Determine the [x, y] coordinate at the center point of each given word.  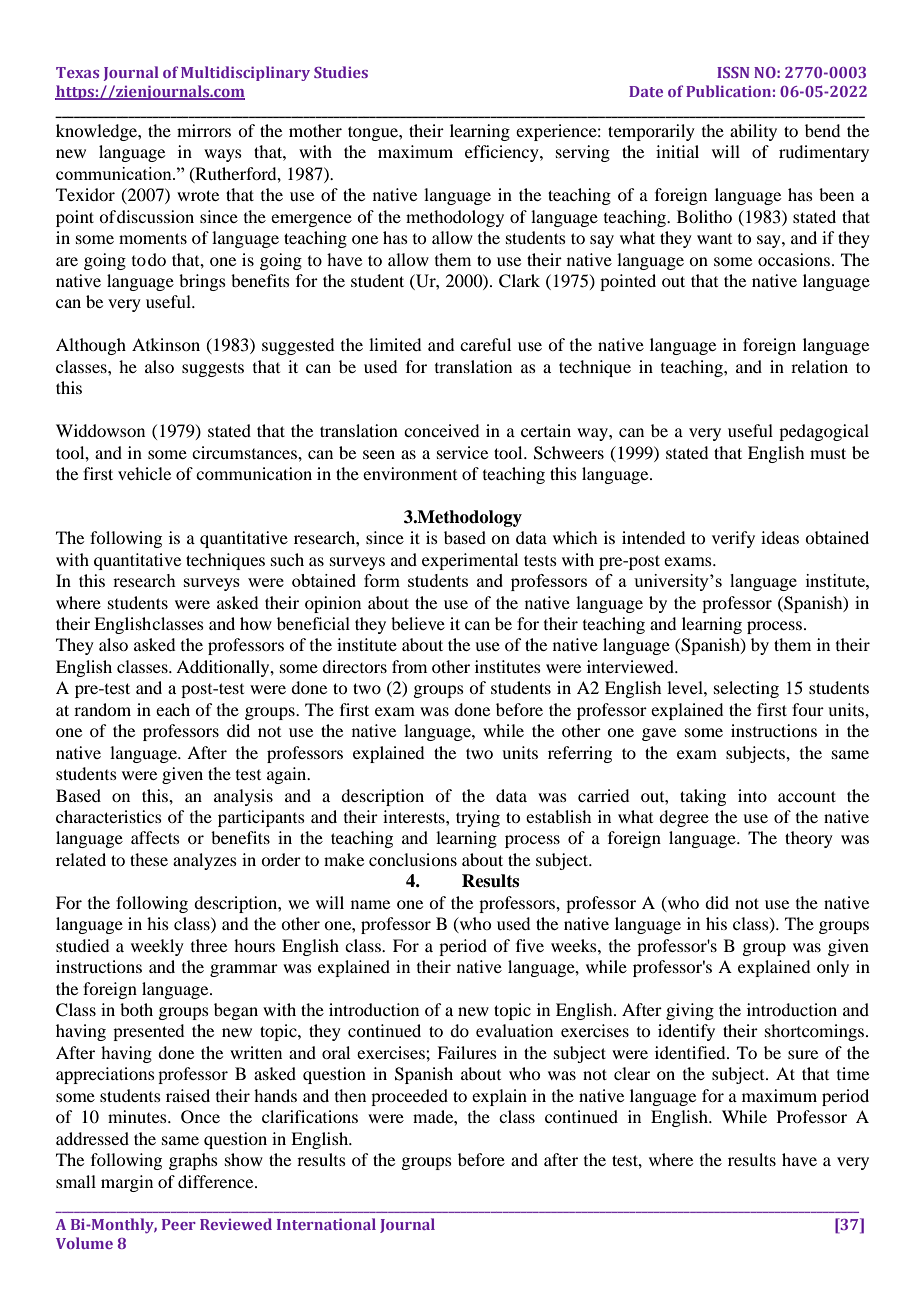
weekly [157, 947]
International [326, 1224]
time [853, 1073]
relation [819, 366]
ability [753, 132]
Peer [179, 1224]
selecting [746, 689]
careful [485, 344]
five [530, 945]
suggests [213, 370]
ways [223, 155]
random [102, 709]
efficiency [503, 153]
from [409, 666]
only [833, 968]
